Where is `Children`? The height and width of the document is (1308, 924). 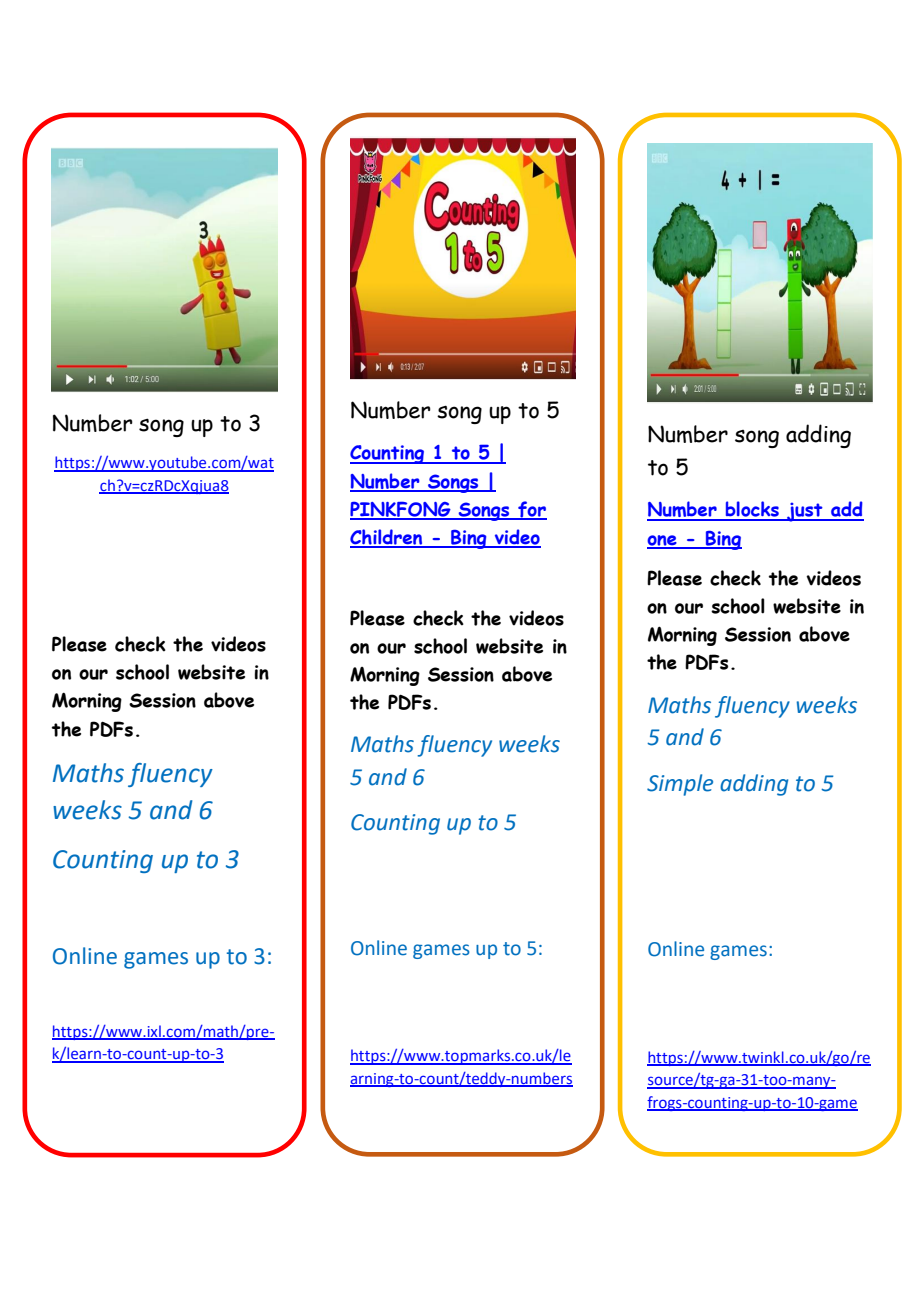
Children is located at coordinates (387, 538).
